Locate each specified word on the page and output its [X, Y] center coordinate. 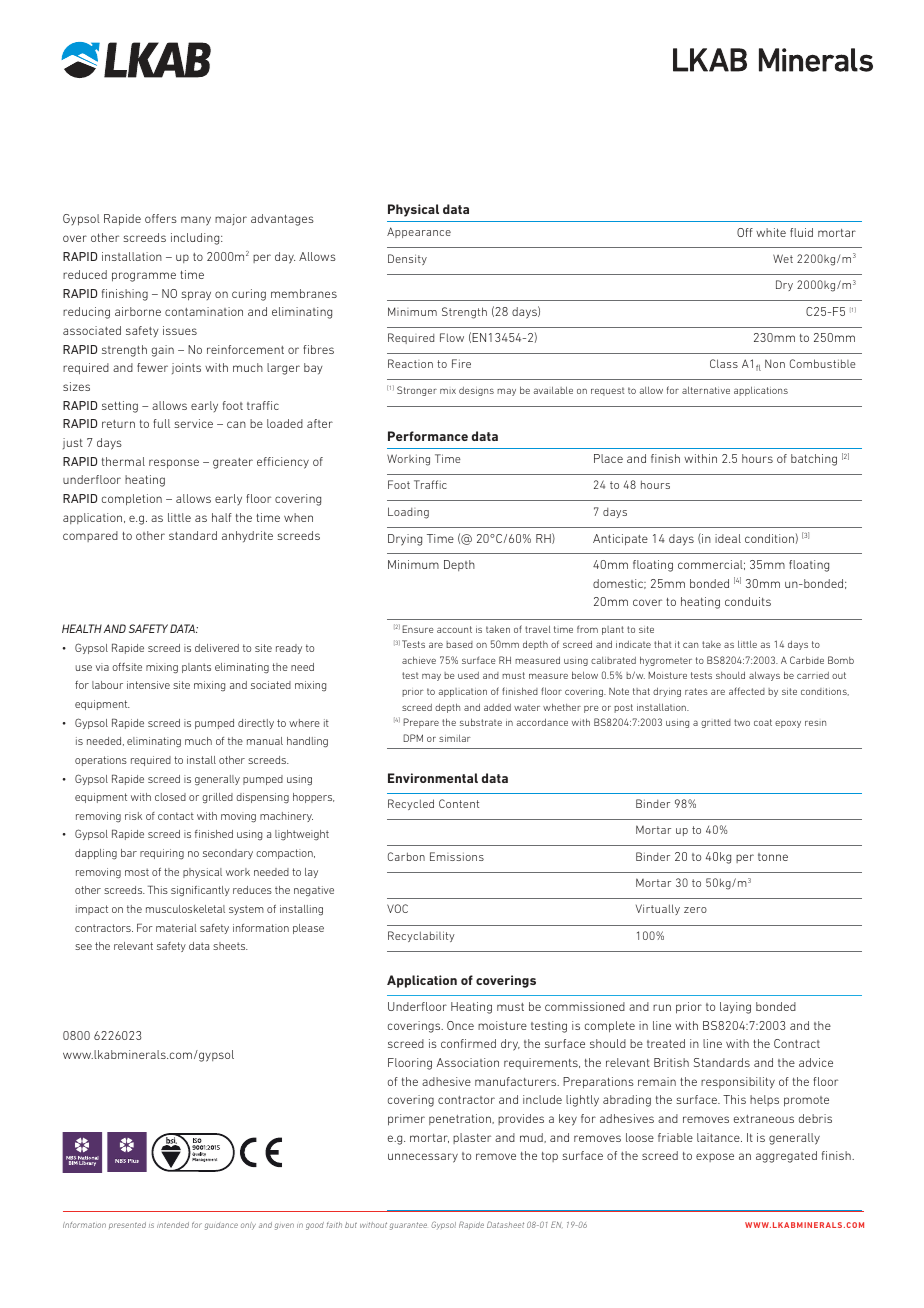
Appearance [419, 232]
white [771, 232]
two [742, 722]
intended [173, 1225]
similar [455, 738]
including [196, 239]
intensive [148, 685]
